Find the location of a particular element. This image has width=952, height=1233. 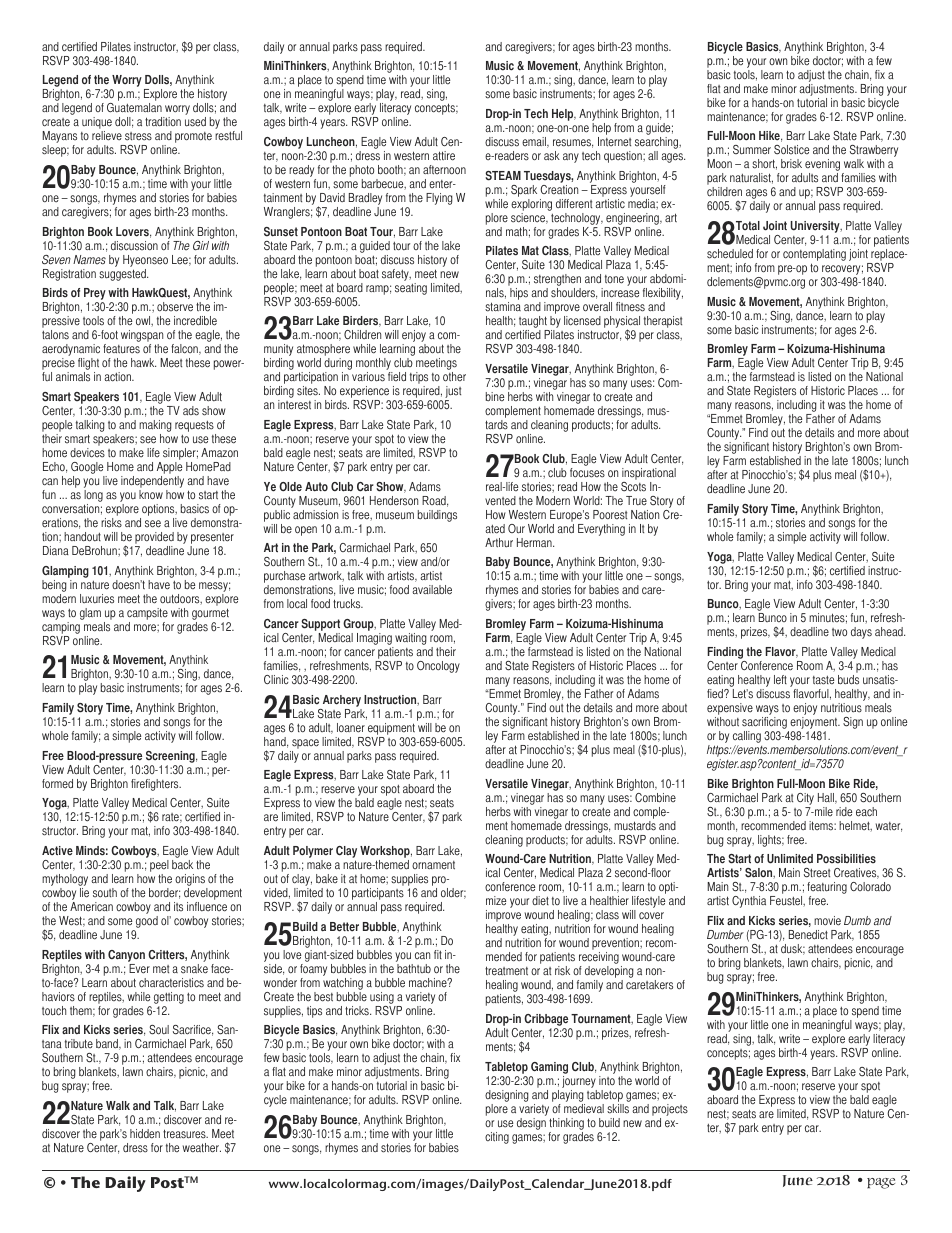

hidden is located at coordinates (145, 1134).
